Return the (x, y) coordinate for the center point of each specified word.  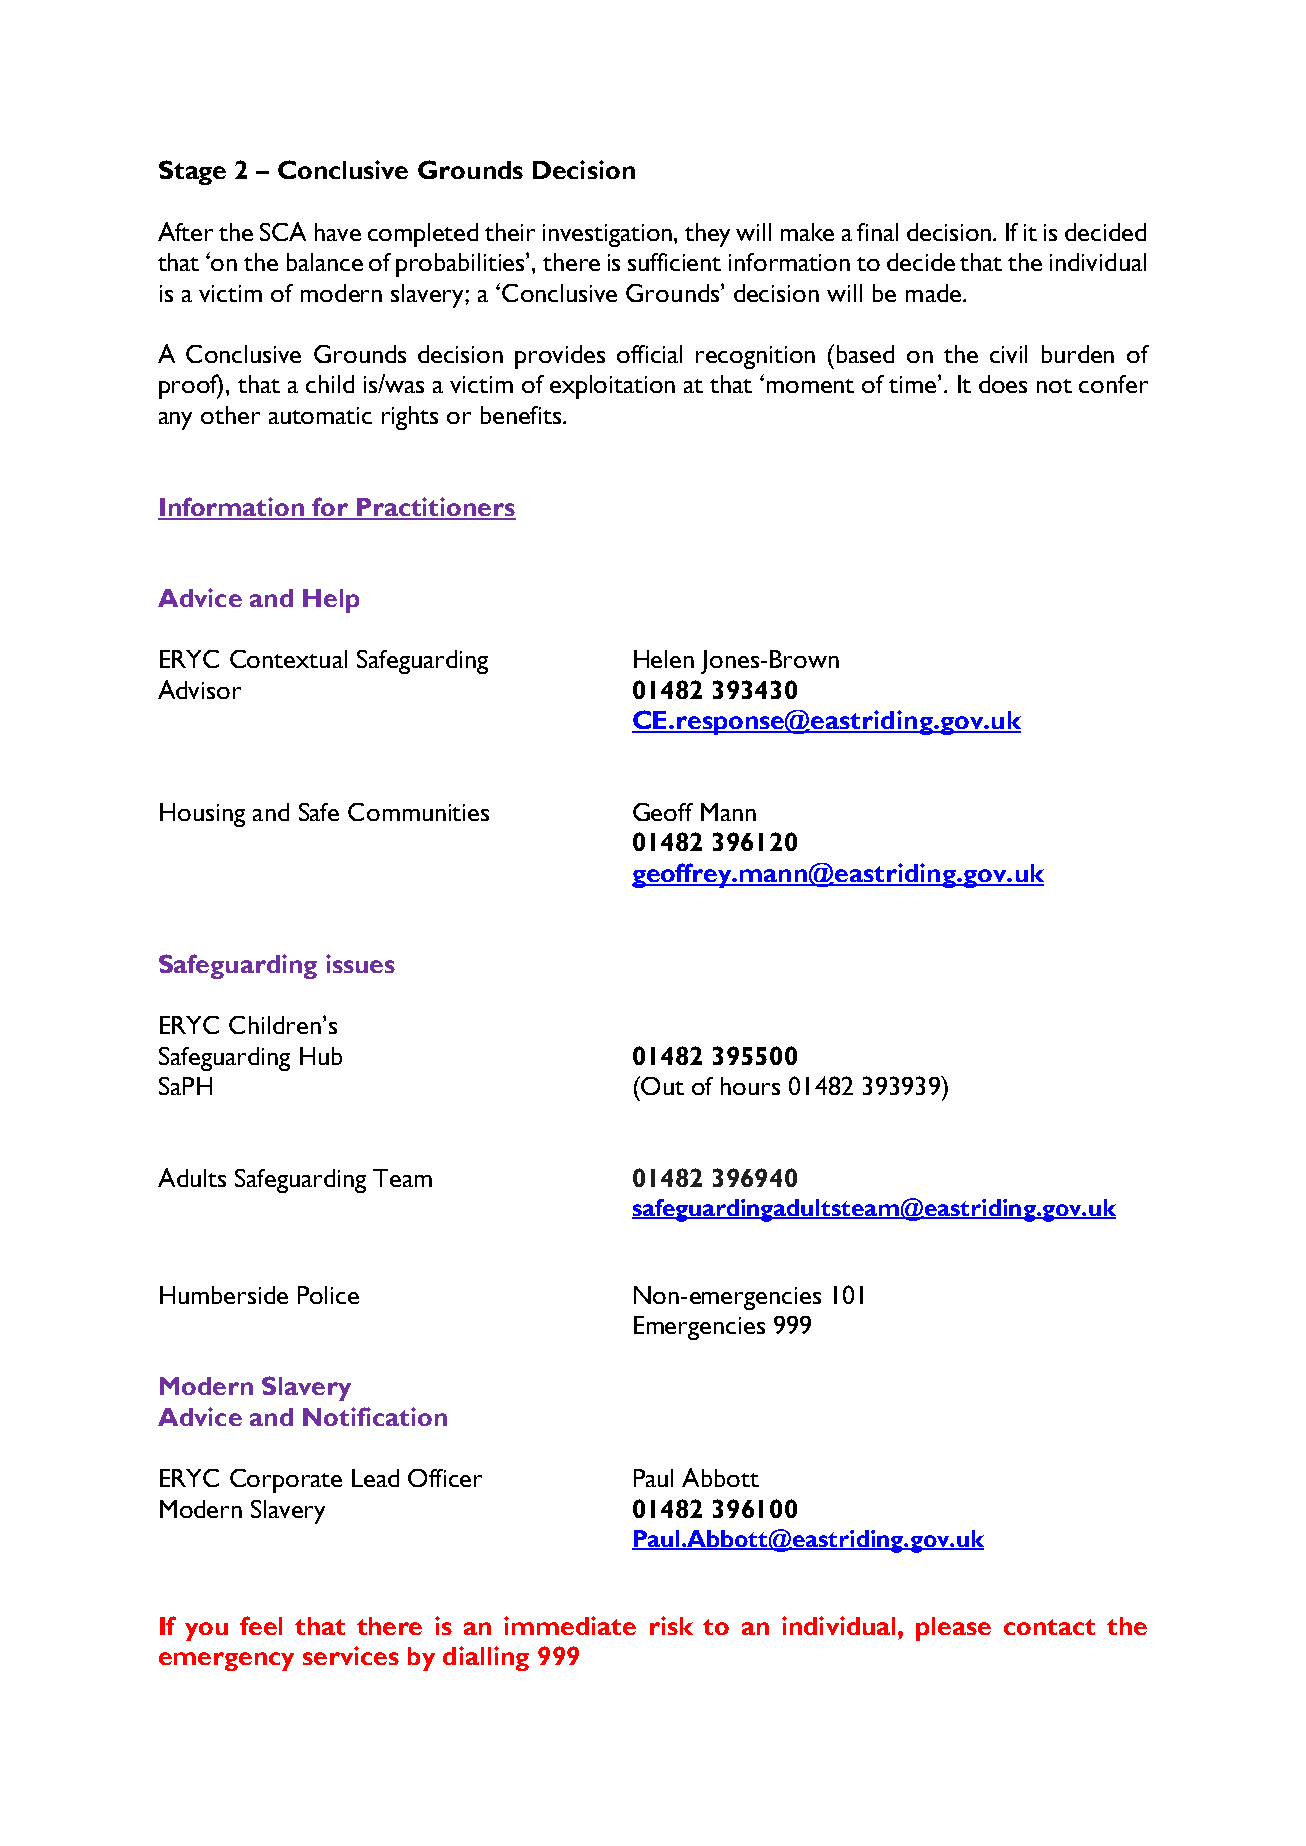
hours (750, 1086)
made (933, 293)
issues (360, 963)
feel (261, 1625)
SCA (283, 231)
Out (661, 1085)
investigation (609, 235)
